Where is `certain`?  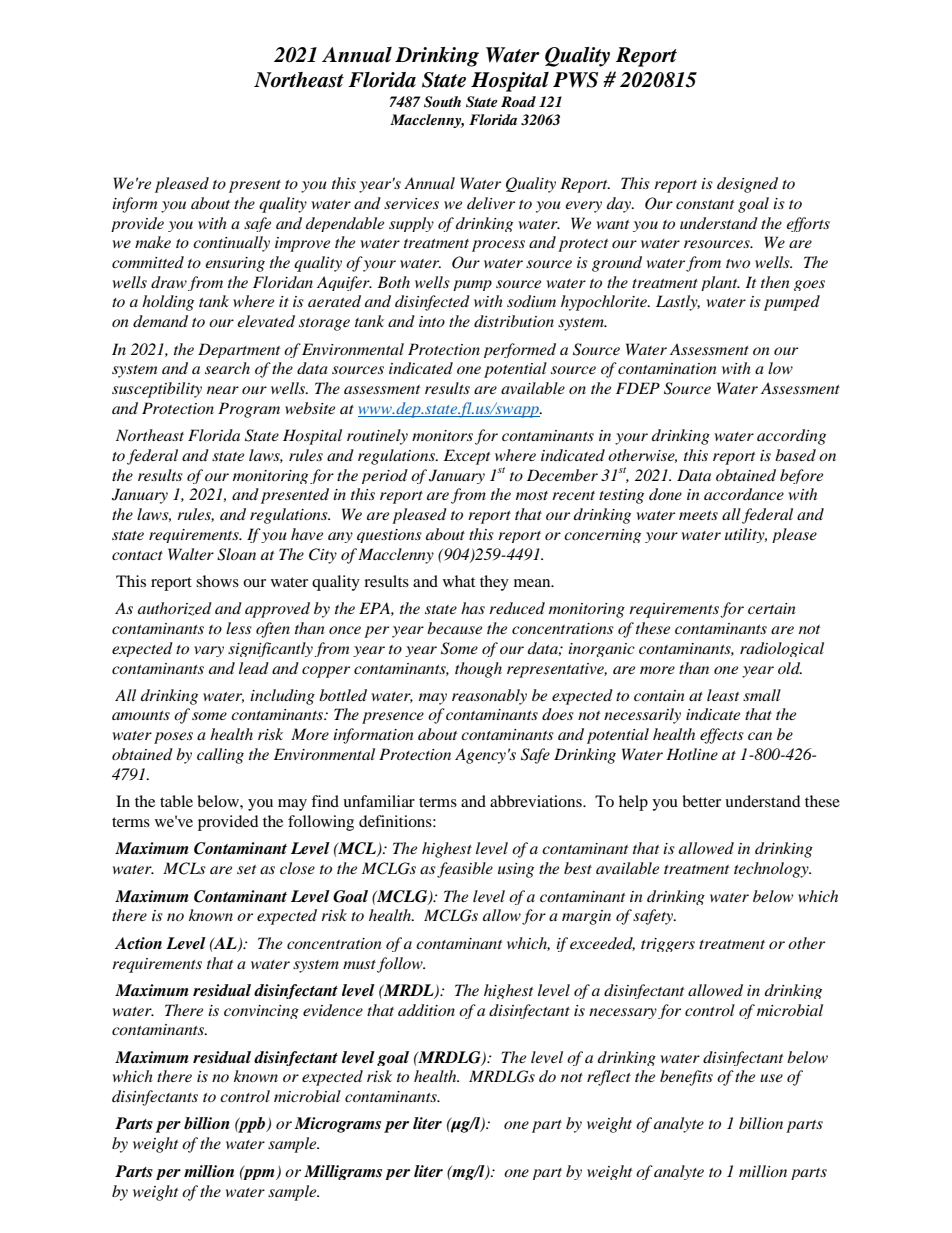 certain is located at coordinates (772, 608).
